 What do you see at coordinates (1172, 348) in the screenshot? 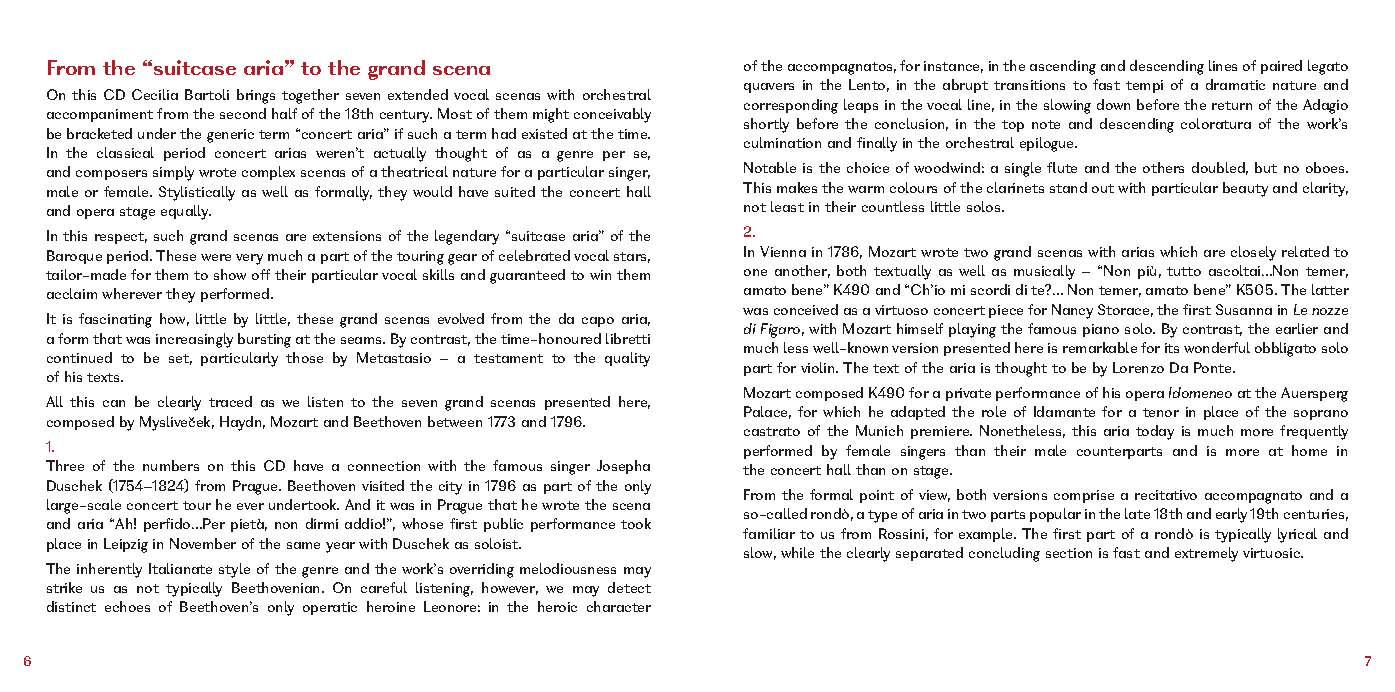
I see `its` at bounding box center [1172, 348].
